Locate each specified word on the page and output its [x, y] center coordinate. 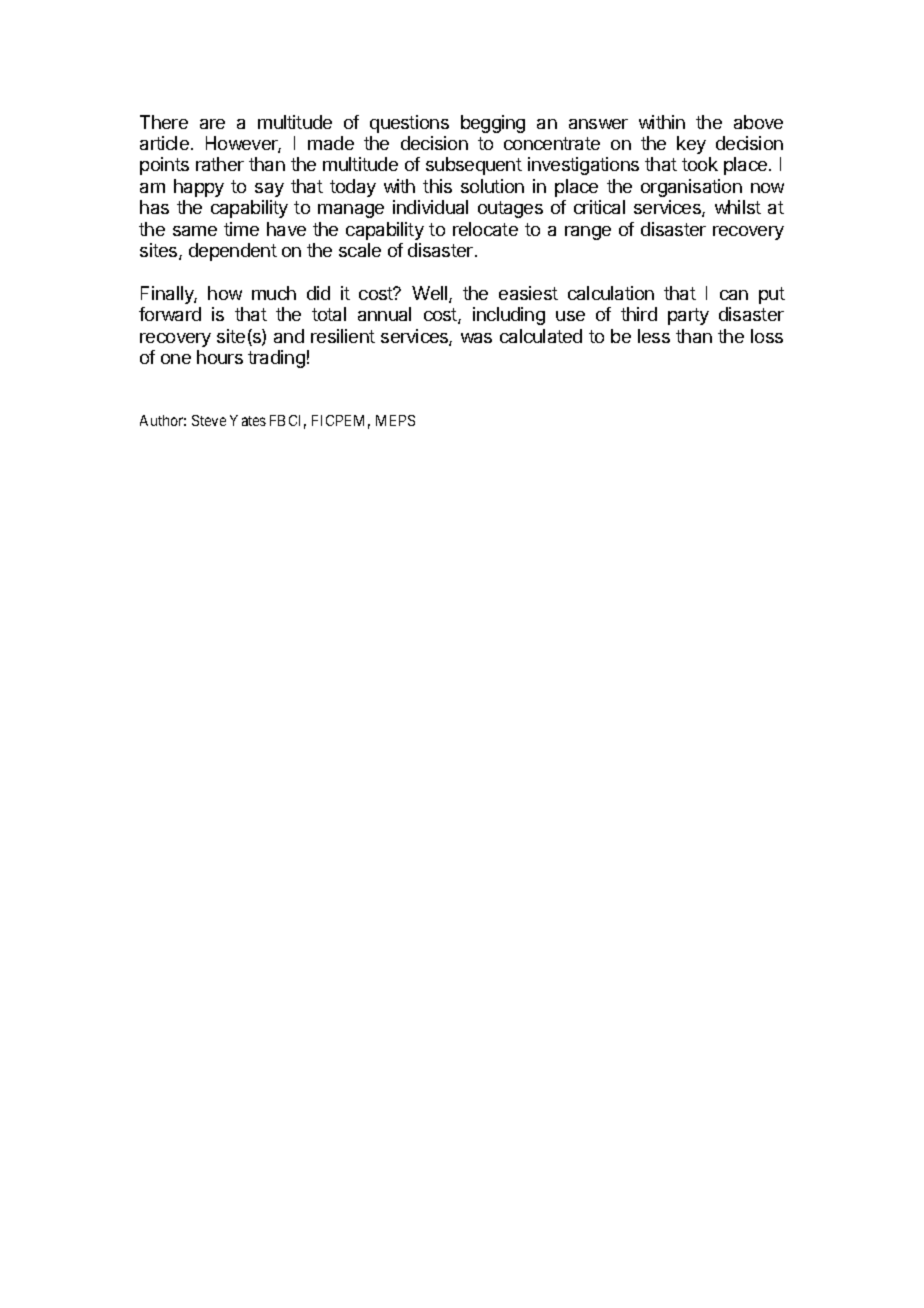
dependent [233, 252]
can [734, 295]
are [212, 124]
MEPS [395, 420]
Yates [248, 420]
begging [493, 124]
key [691, 145]
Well [431, 294]
